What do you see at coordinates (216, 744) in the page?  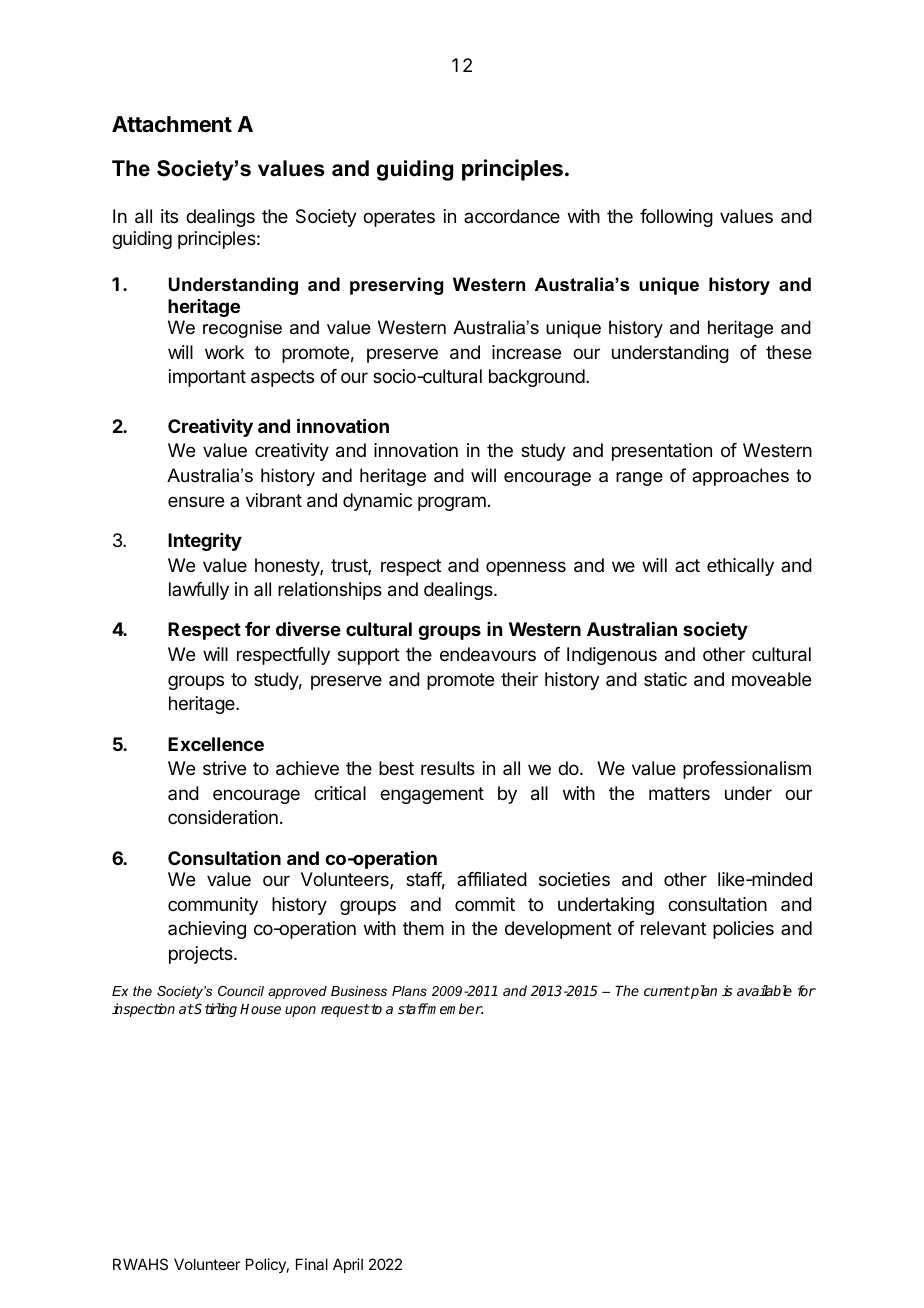 I see `Excellence` at bounding box center [216, 744].
